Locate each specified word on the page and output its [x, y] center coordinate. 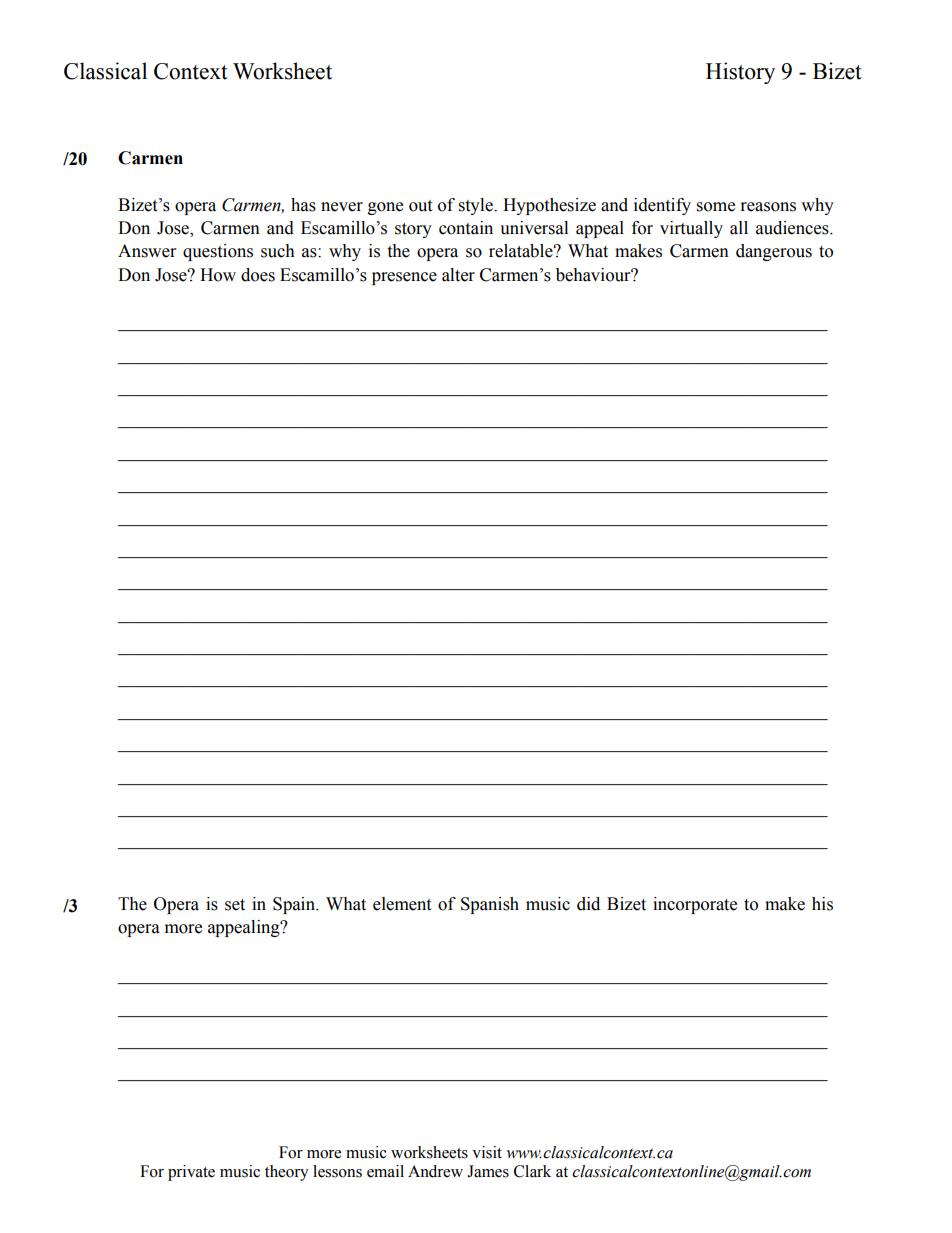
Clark [532, 1171]
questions [218, 252]
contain [466, 228]
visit [487, 1152]
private [191, 1173]
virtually [691, 229]
